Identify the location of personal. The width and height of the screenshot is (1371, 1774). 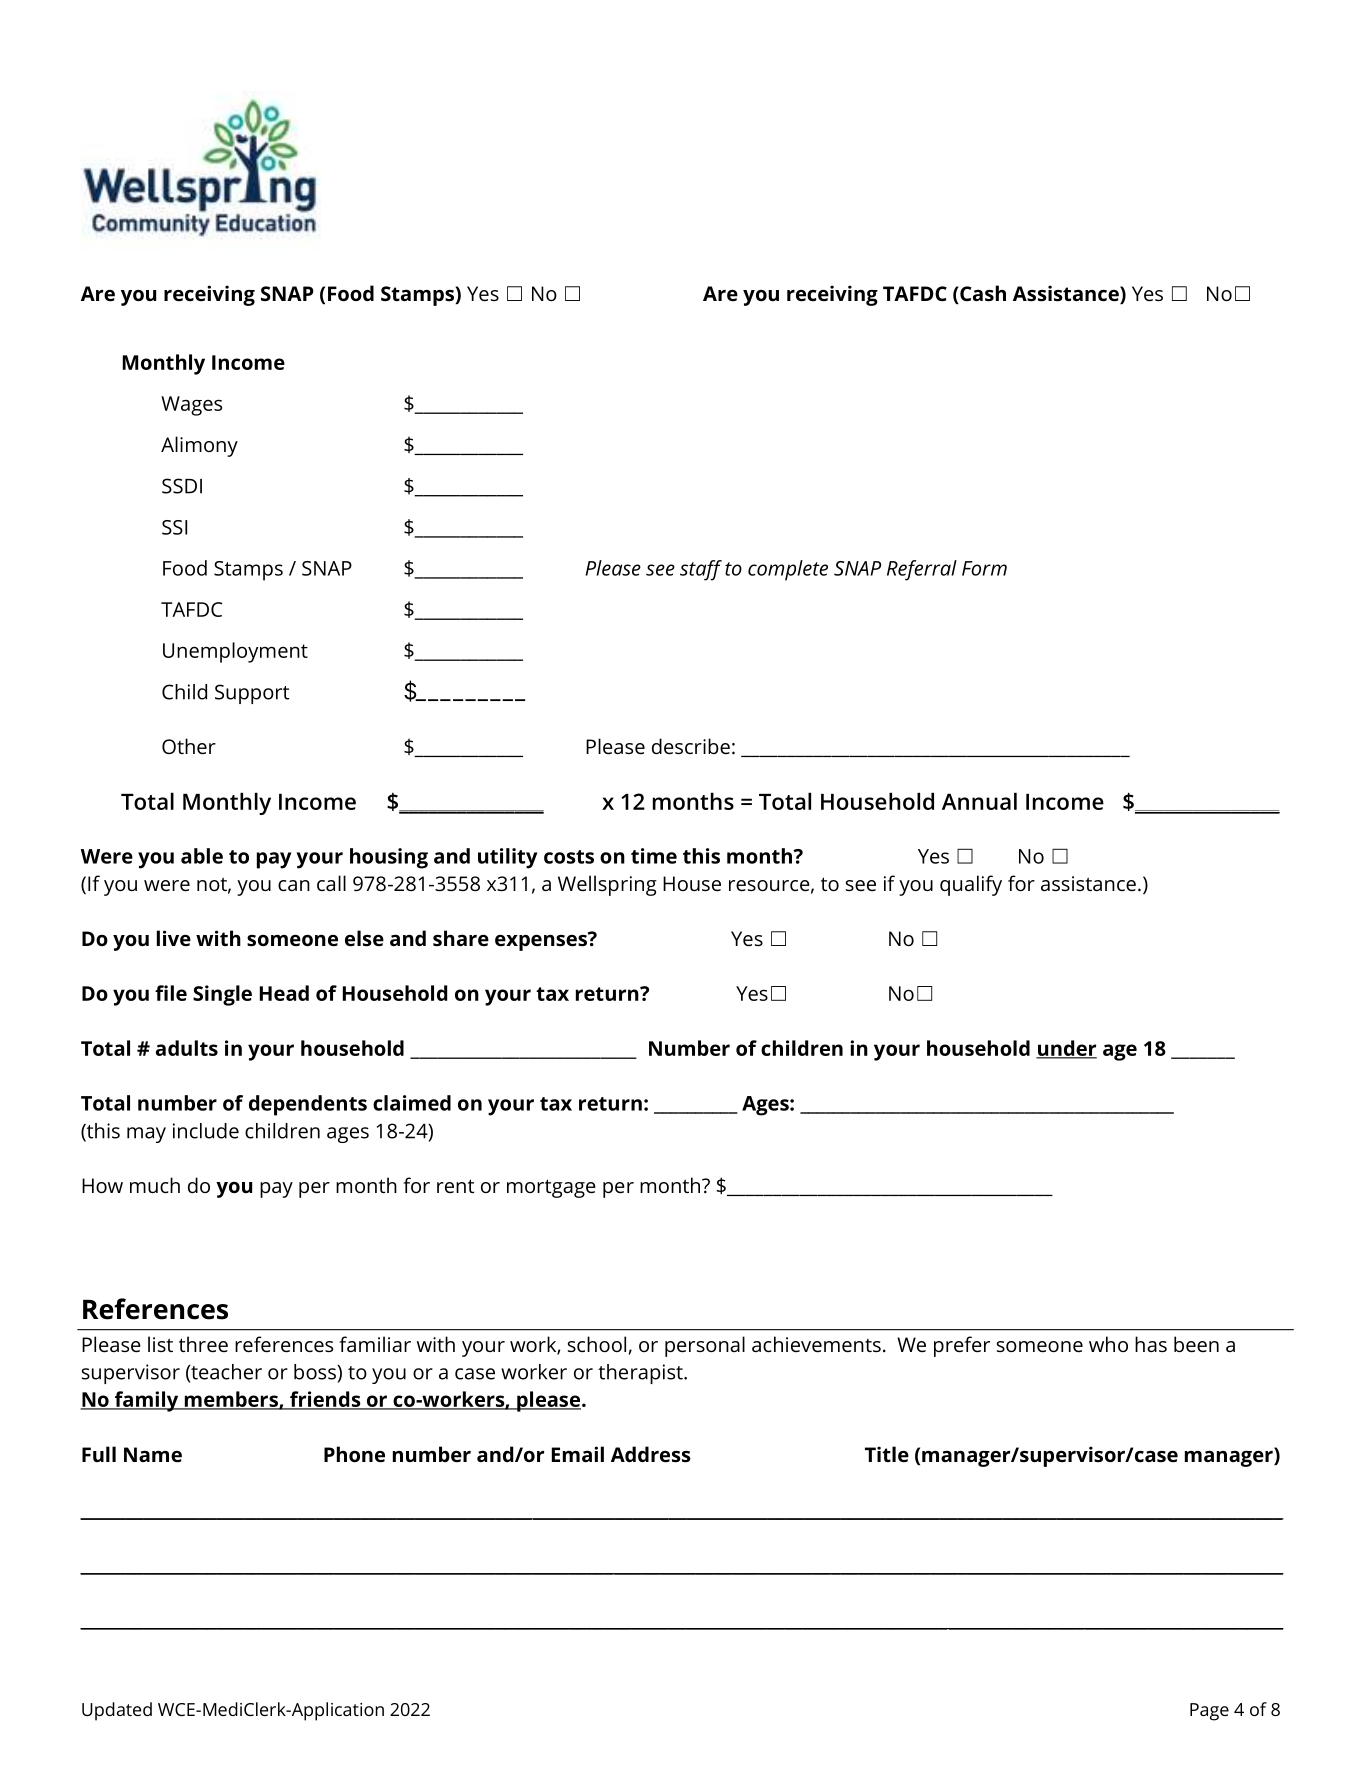
(705, 1346).
